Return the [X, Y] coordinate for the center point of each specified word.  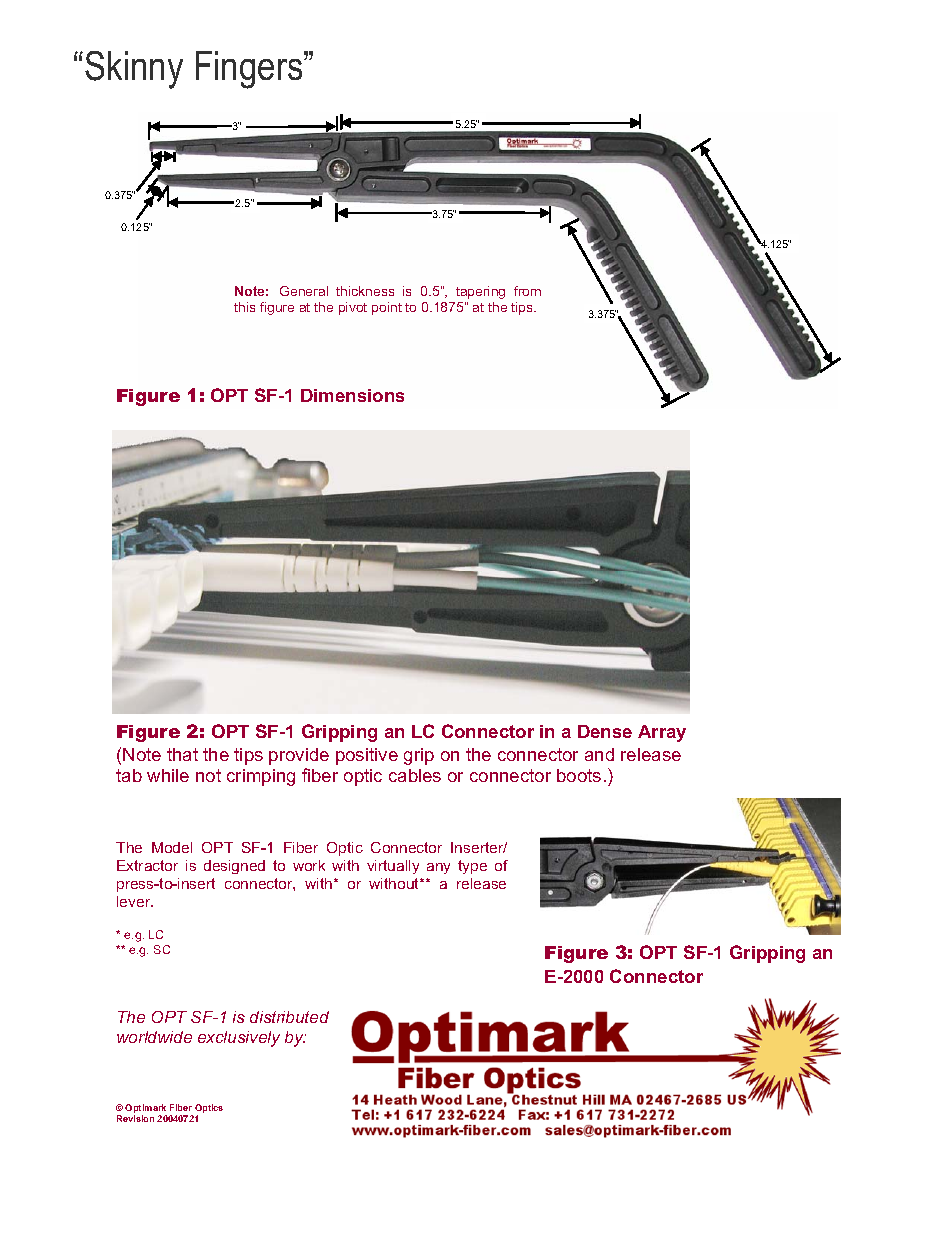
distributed [289, 1017]
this [244, 307]
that [182, 754]
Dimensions [352, 395]
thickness [365, 291]
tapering [480, 292]
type [472, 867]
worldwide [154, 1037]
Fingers [250, 70]
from [527, 291]
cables [415, 775]
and [599, 754]
